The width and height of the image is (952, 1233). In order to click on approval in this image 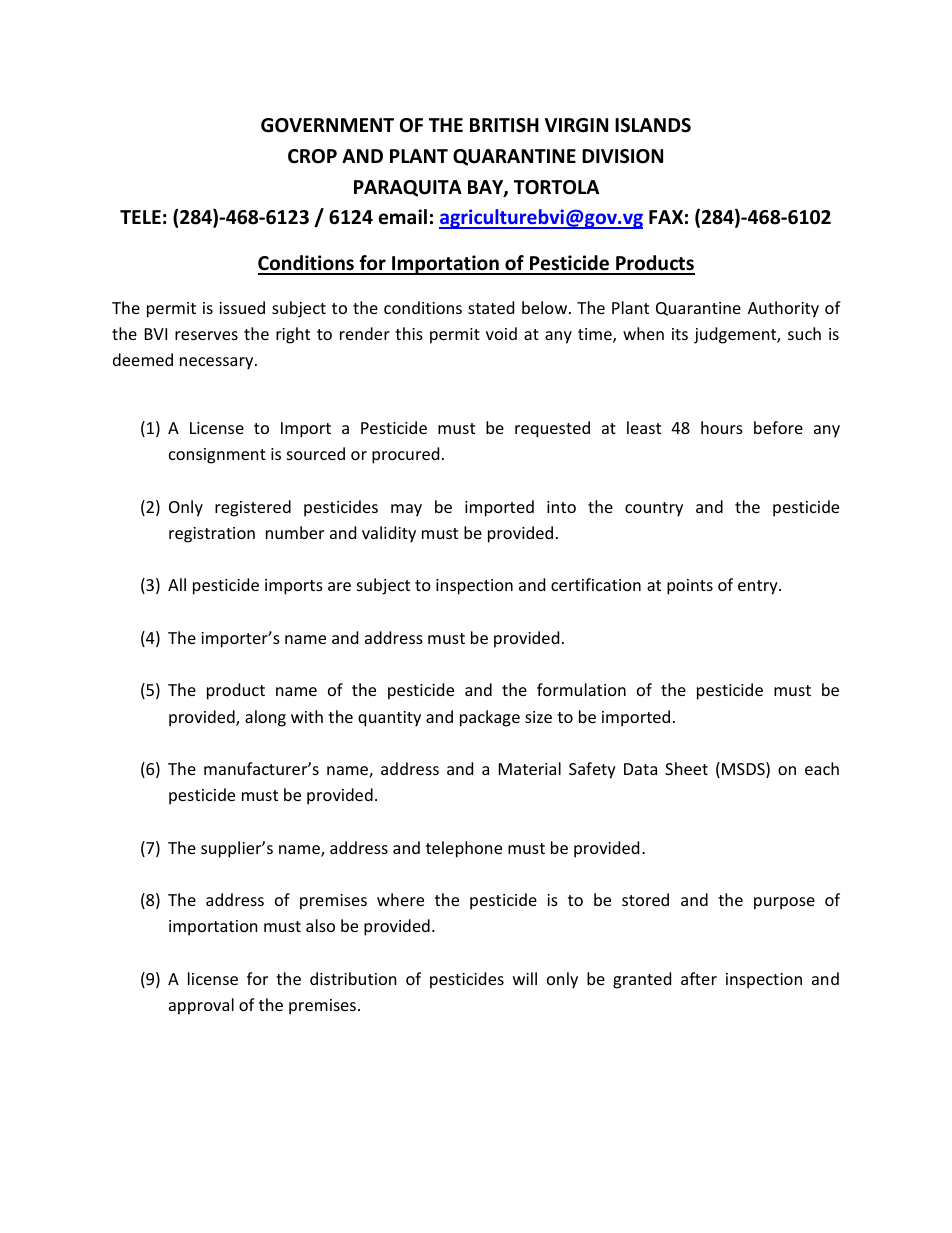, I will do `click(201, 1006)`.
